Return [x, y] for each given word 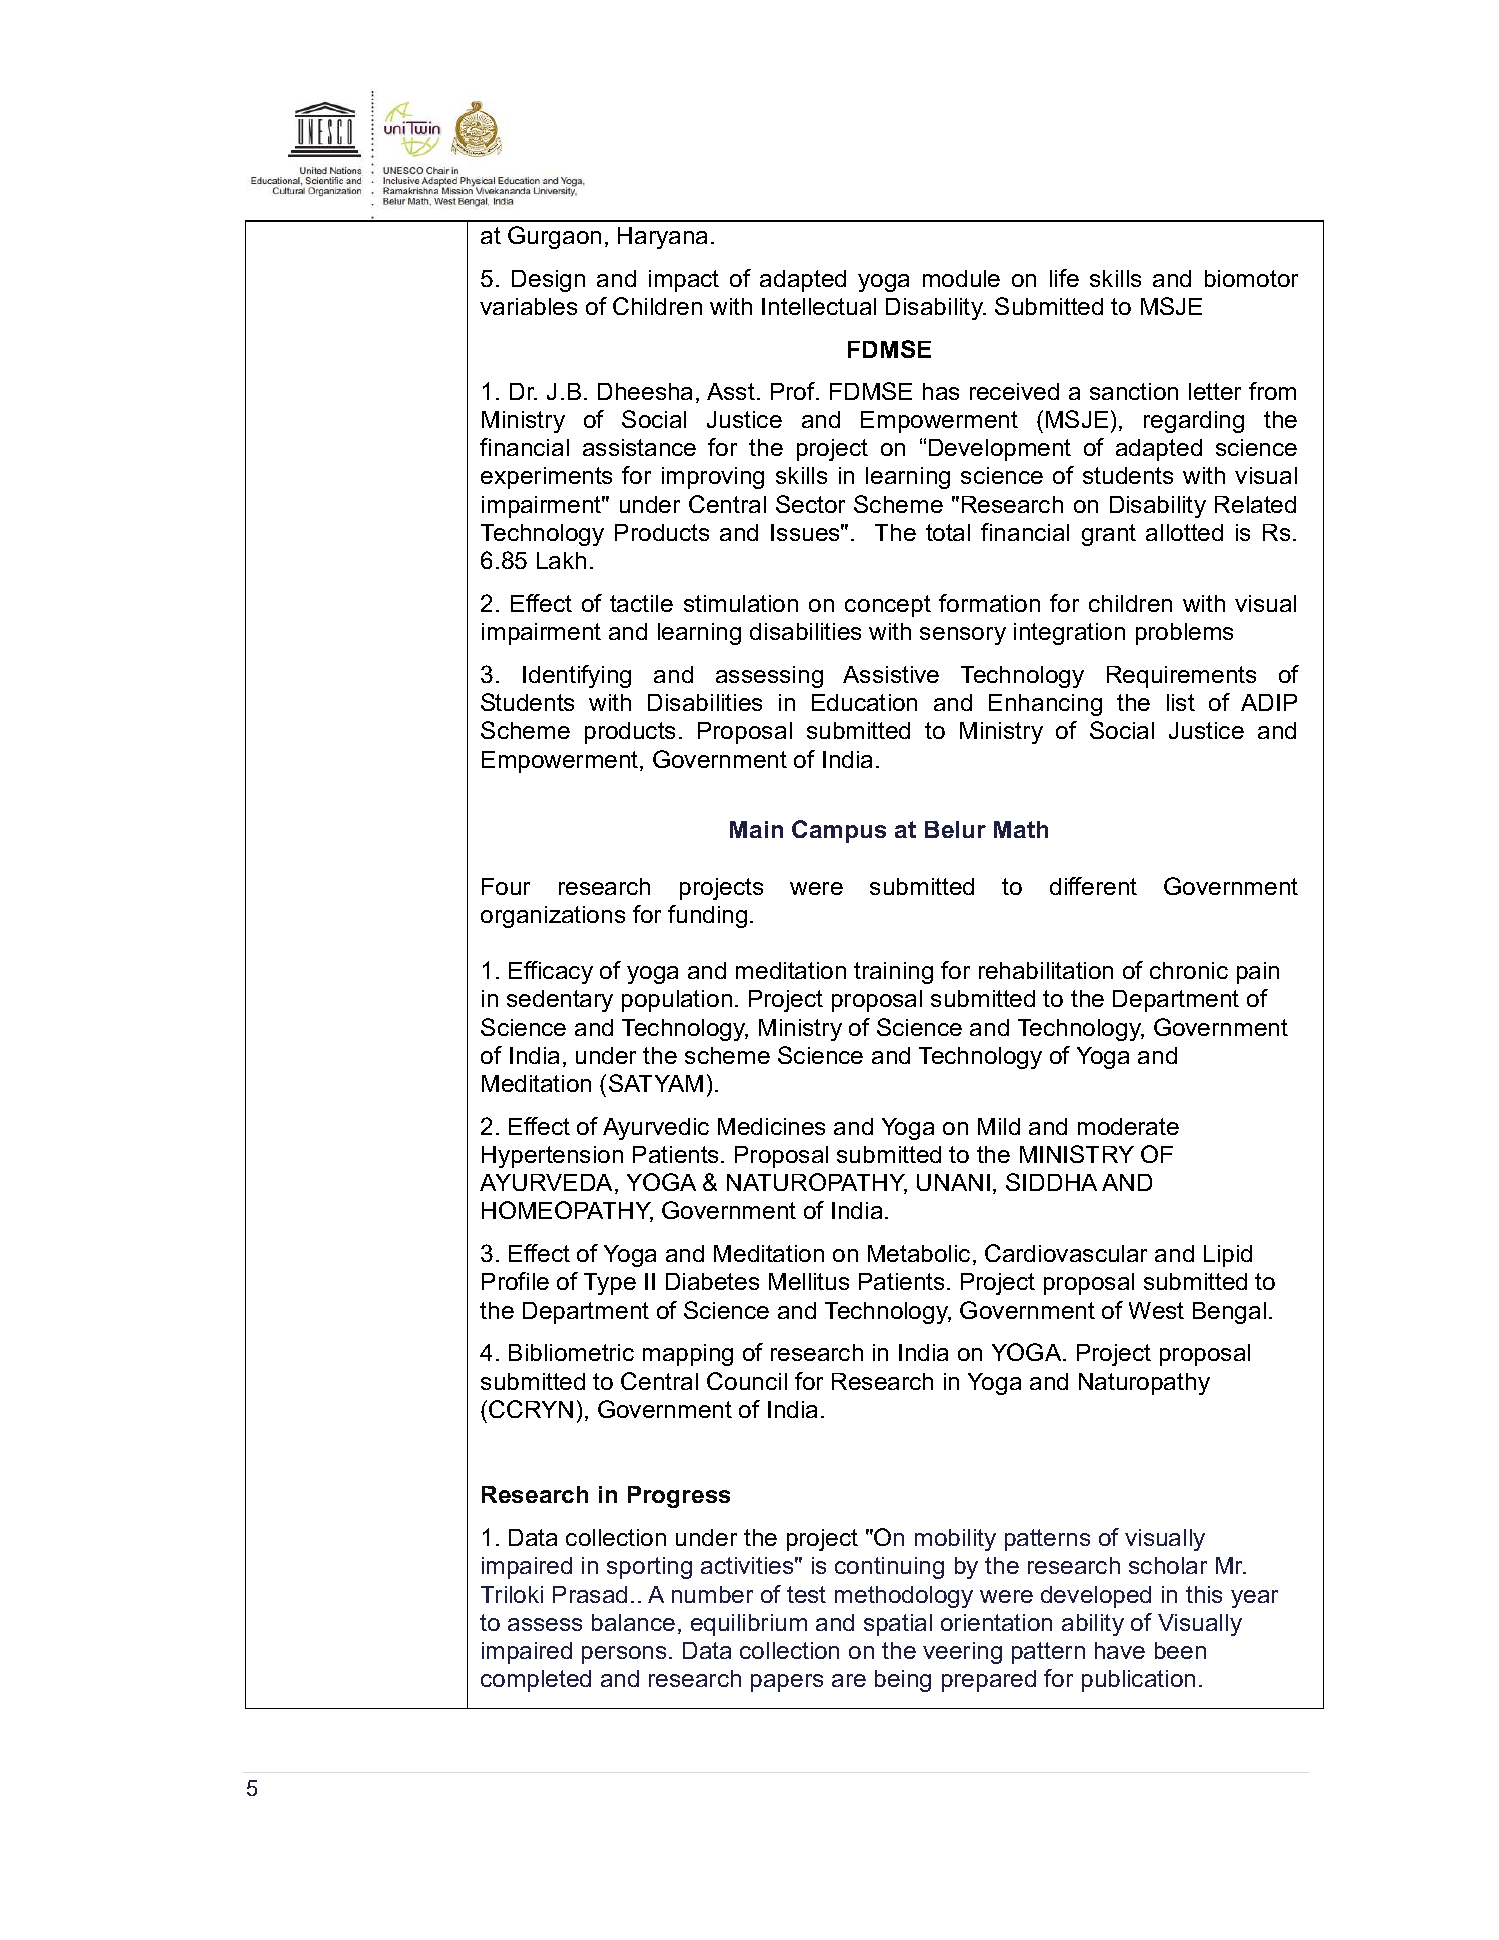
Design [548, 281]
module [961, 278]
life [1064, 278]
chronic [1189, 970]
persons [624, 1655]
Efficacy [551, 972]
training [893, 973]
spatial [898, 1625]
